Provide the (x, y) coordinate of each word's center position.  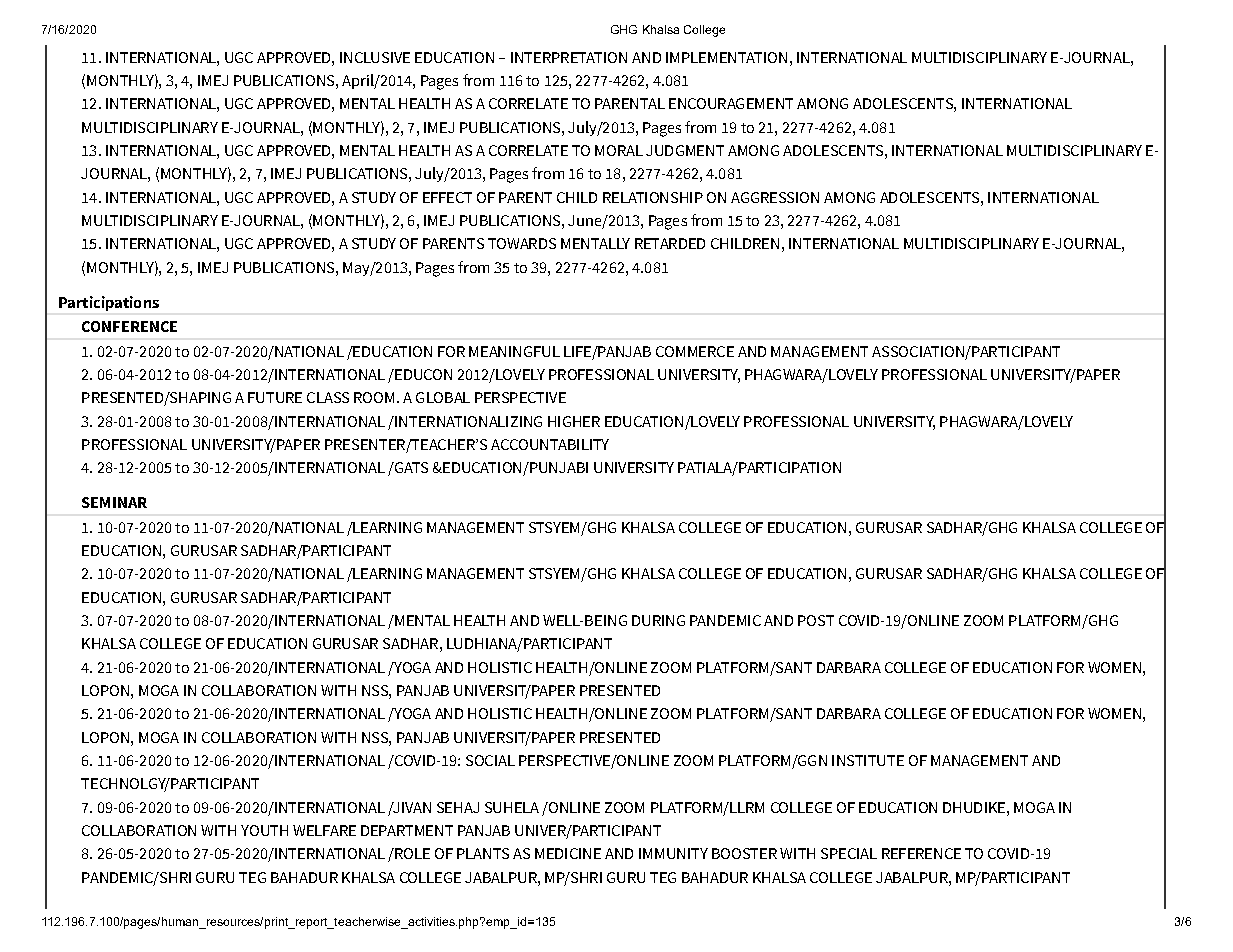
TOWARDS (522, 243)
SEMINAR (114, 502)
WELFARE (324, 830)
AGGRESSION (775, 197)
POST (816, 620)
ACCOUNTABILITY (550, 444)
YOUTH (264, 830)
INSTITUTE (868, 760)
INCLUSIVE (375, 57)
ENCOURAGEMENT (731, 103)
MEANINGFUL (514, 351)
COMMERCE (695, 351)
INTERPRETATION (569, 57)
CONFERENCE (129, 326)
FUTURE (275, 397)
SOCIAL (490, 760)
